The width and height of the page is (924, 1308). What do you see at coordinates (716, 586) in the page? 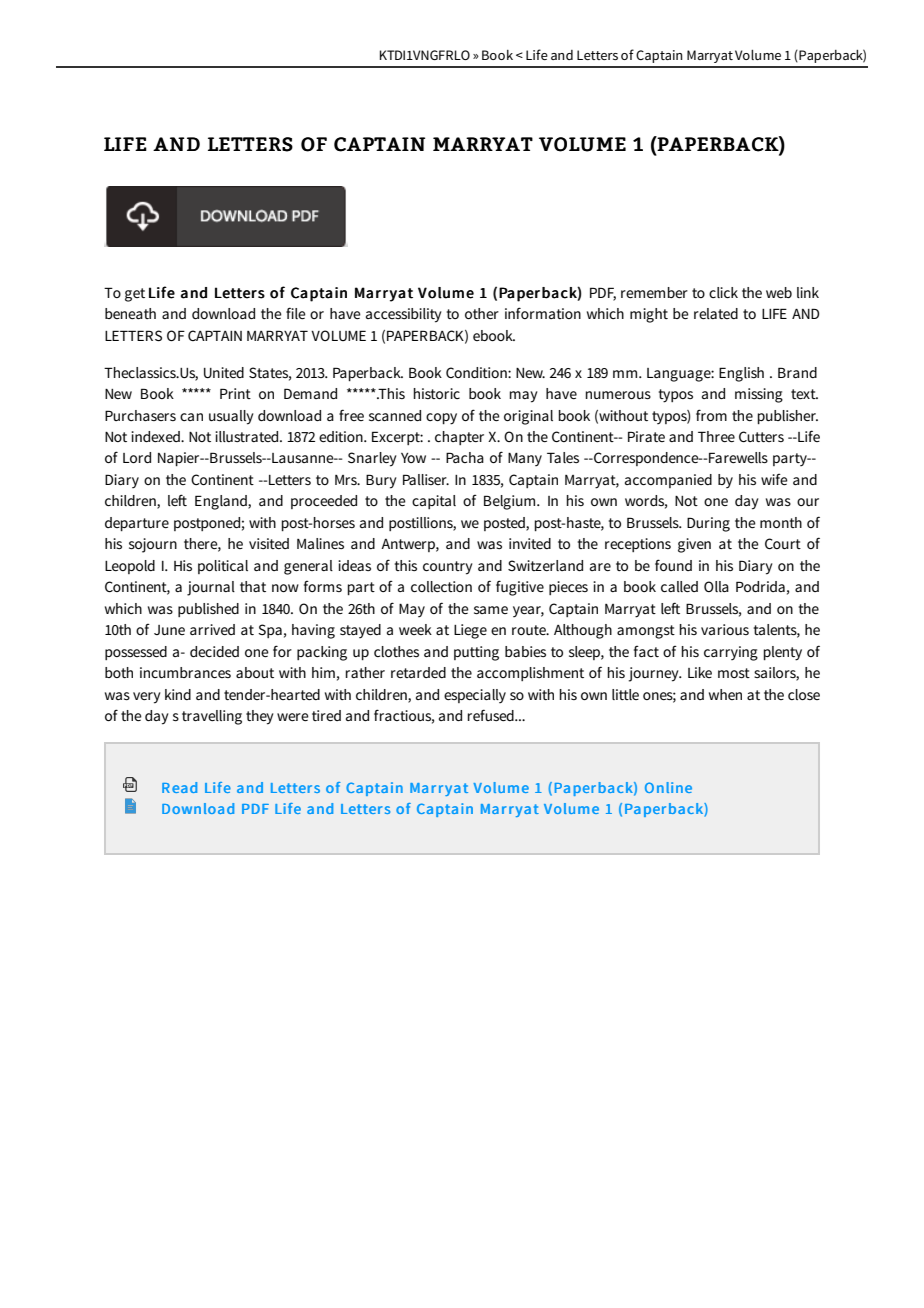
I see `Olla` at bounding box center [716, 586].
